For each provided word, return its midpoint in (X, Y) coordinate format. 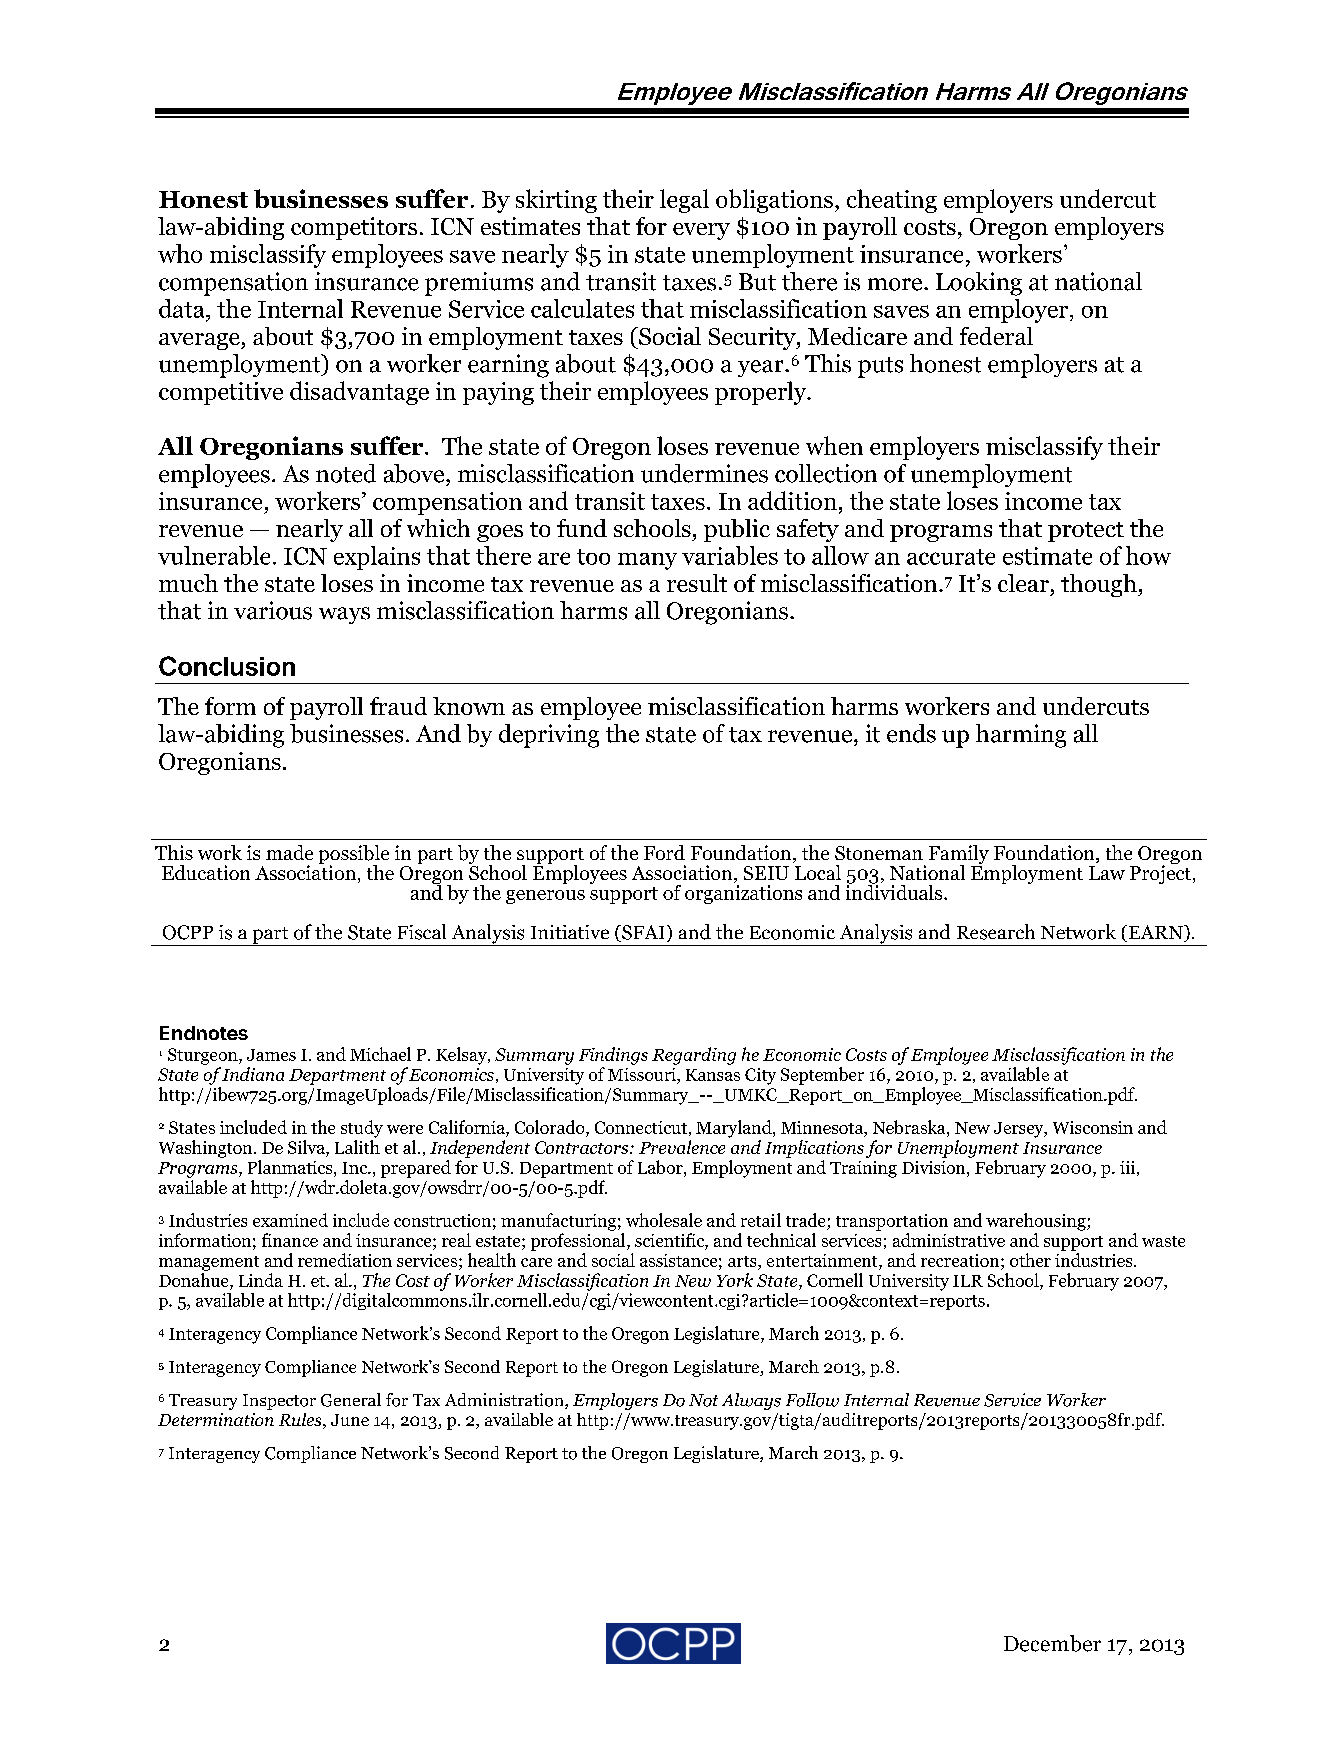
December (1052, 1643)
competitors (354, 228)
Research (996, 932)
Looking (979, 284)
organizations (743, 894)
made (289, 852)
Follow (812, 1400)
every (701, 231)
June (350, 1420)
